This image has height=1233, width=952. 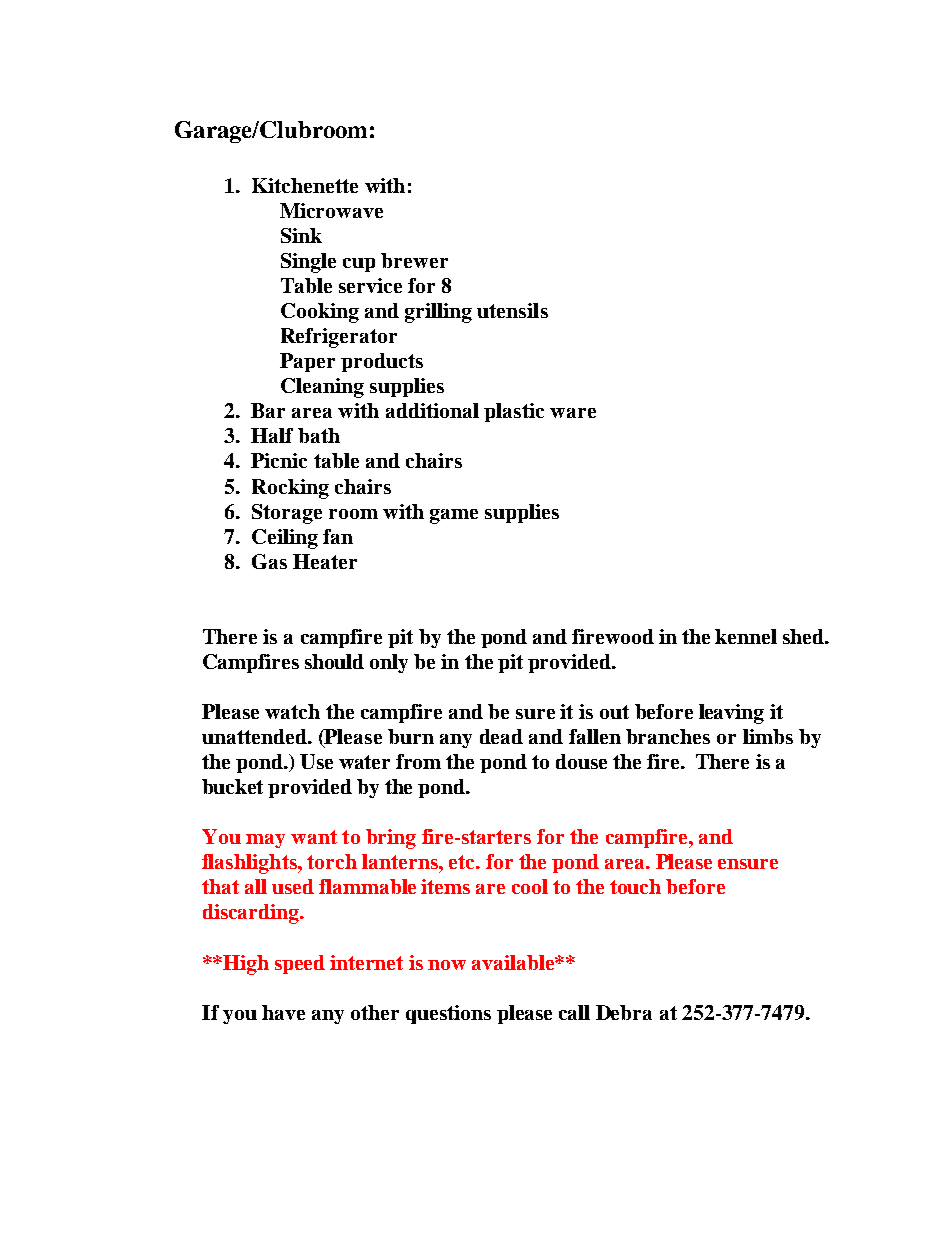 What do you see at coordinates (269, 561) in the image?
I see `Gas` at bounding box center [269, 561].
